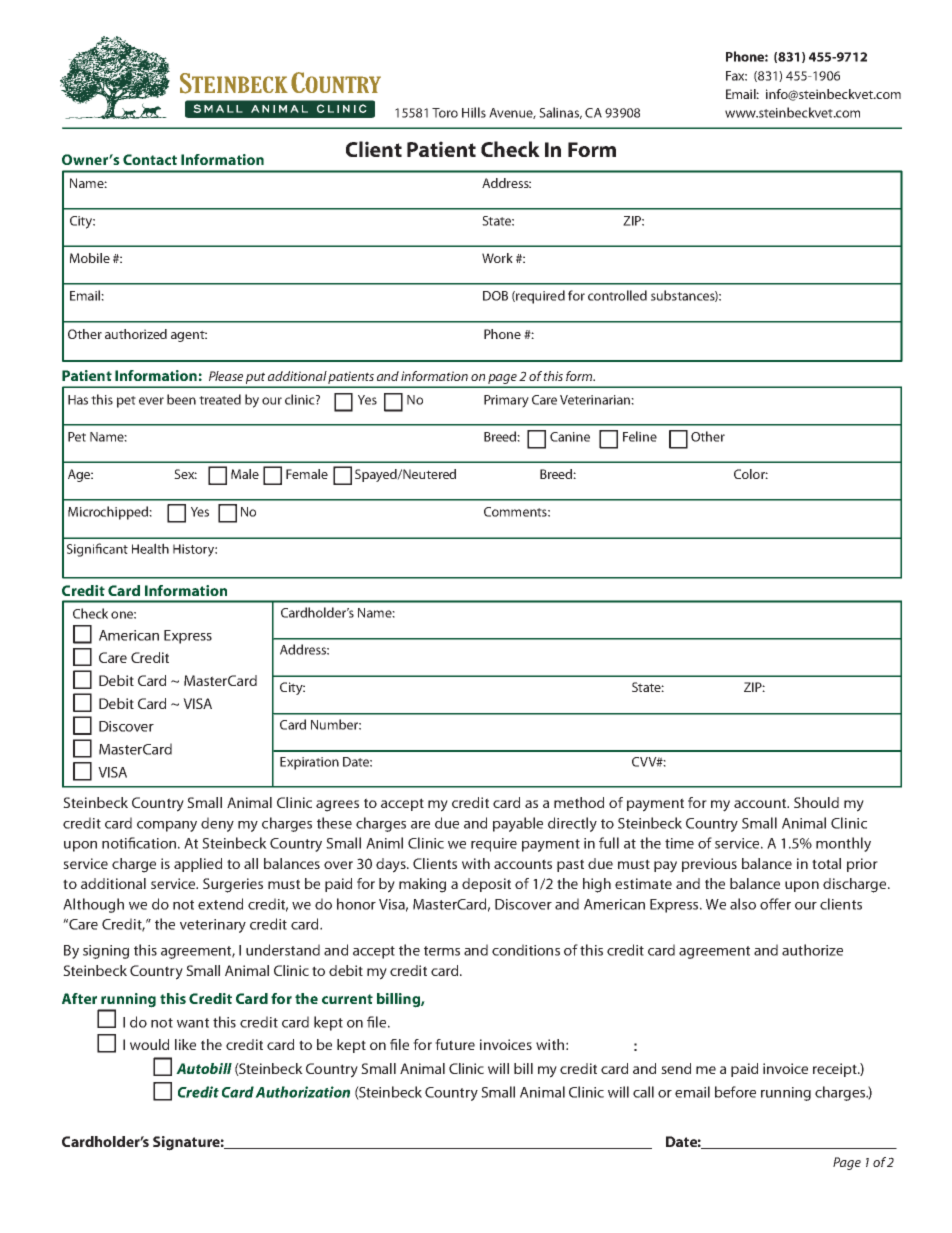  Describe the element at coordinates (735, 1092) in the screenshot. I see `before` at that location.
